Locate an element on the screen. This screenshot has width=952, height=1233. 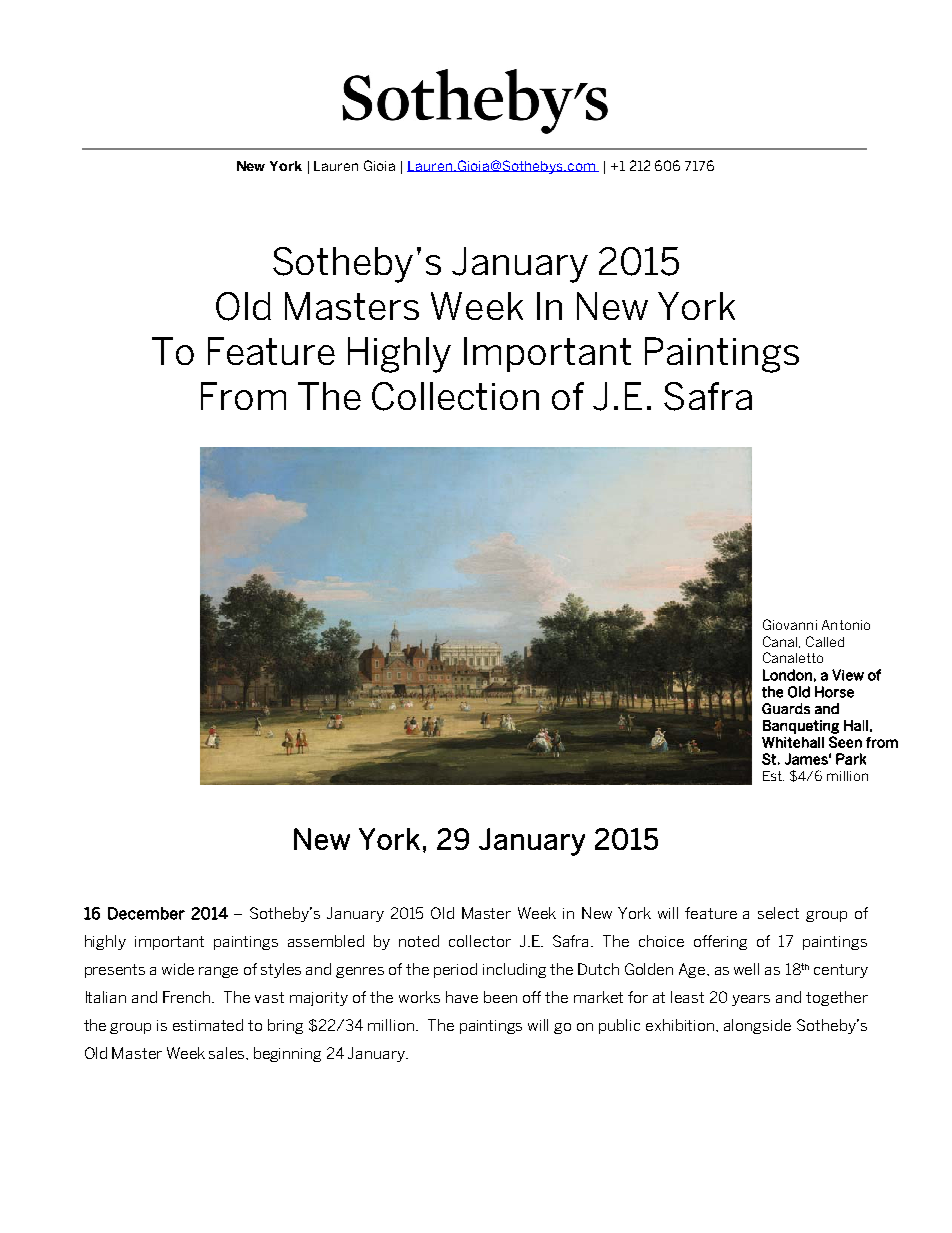
estimated is located at coordinates (208, 1025).
